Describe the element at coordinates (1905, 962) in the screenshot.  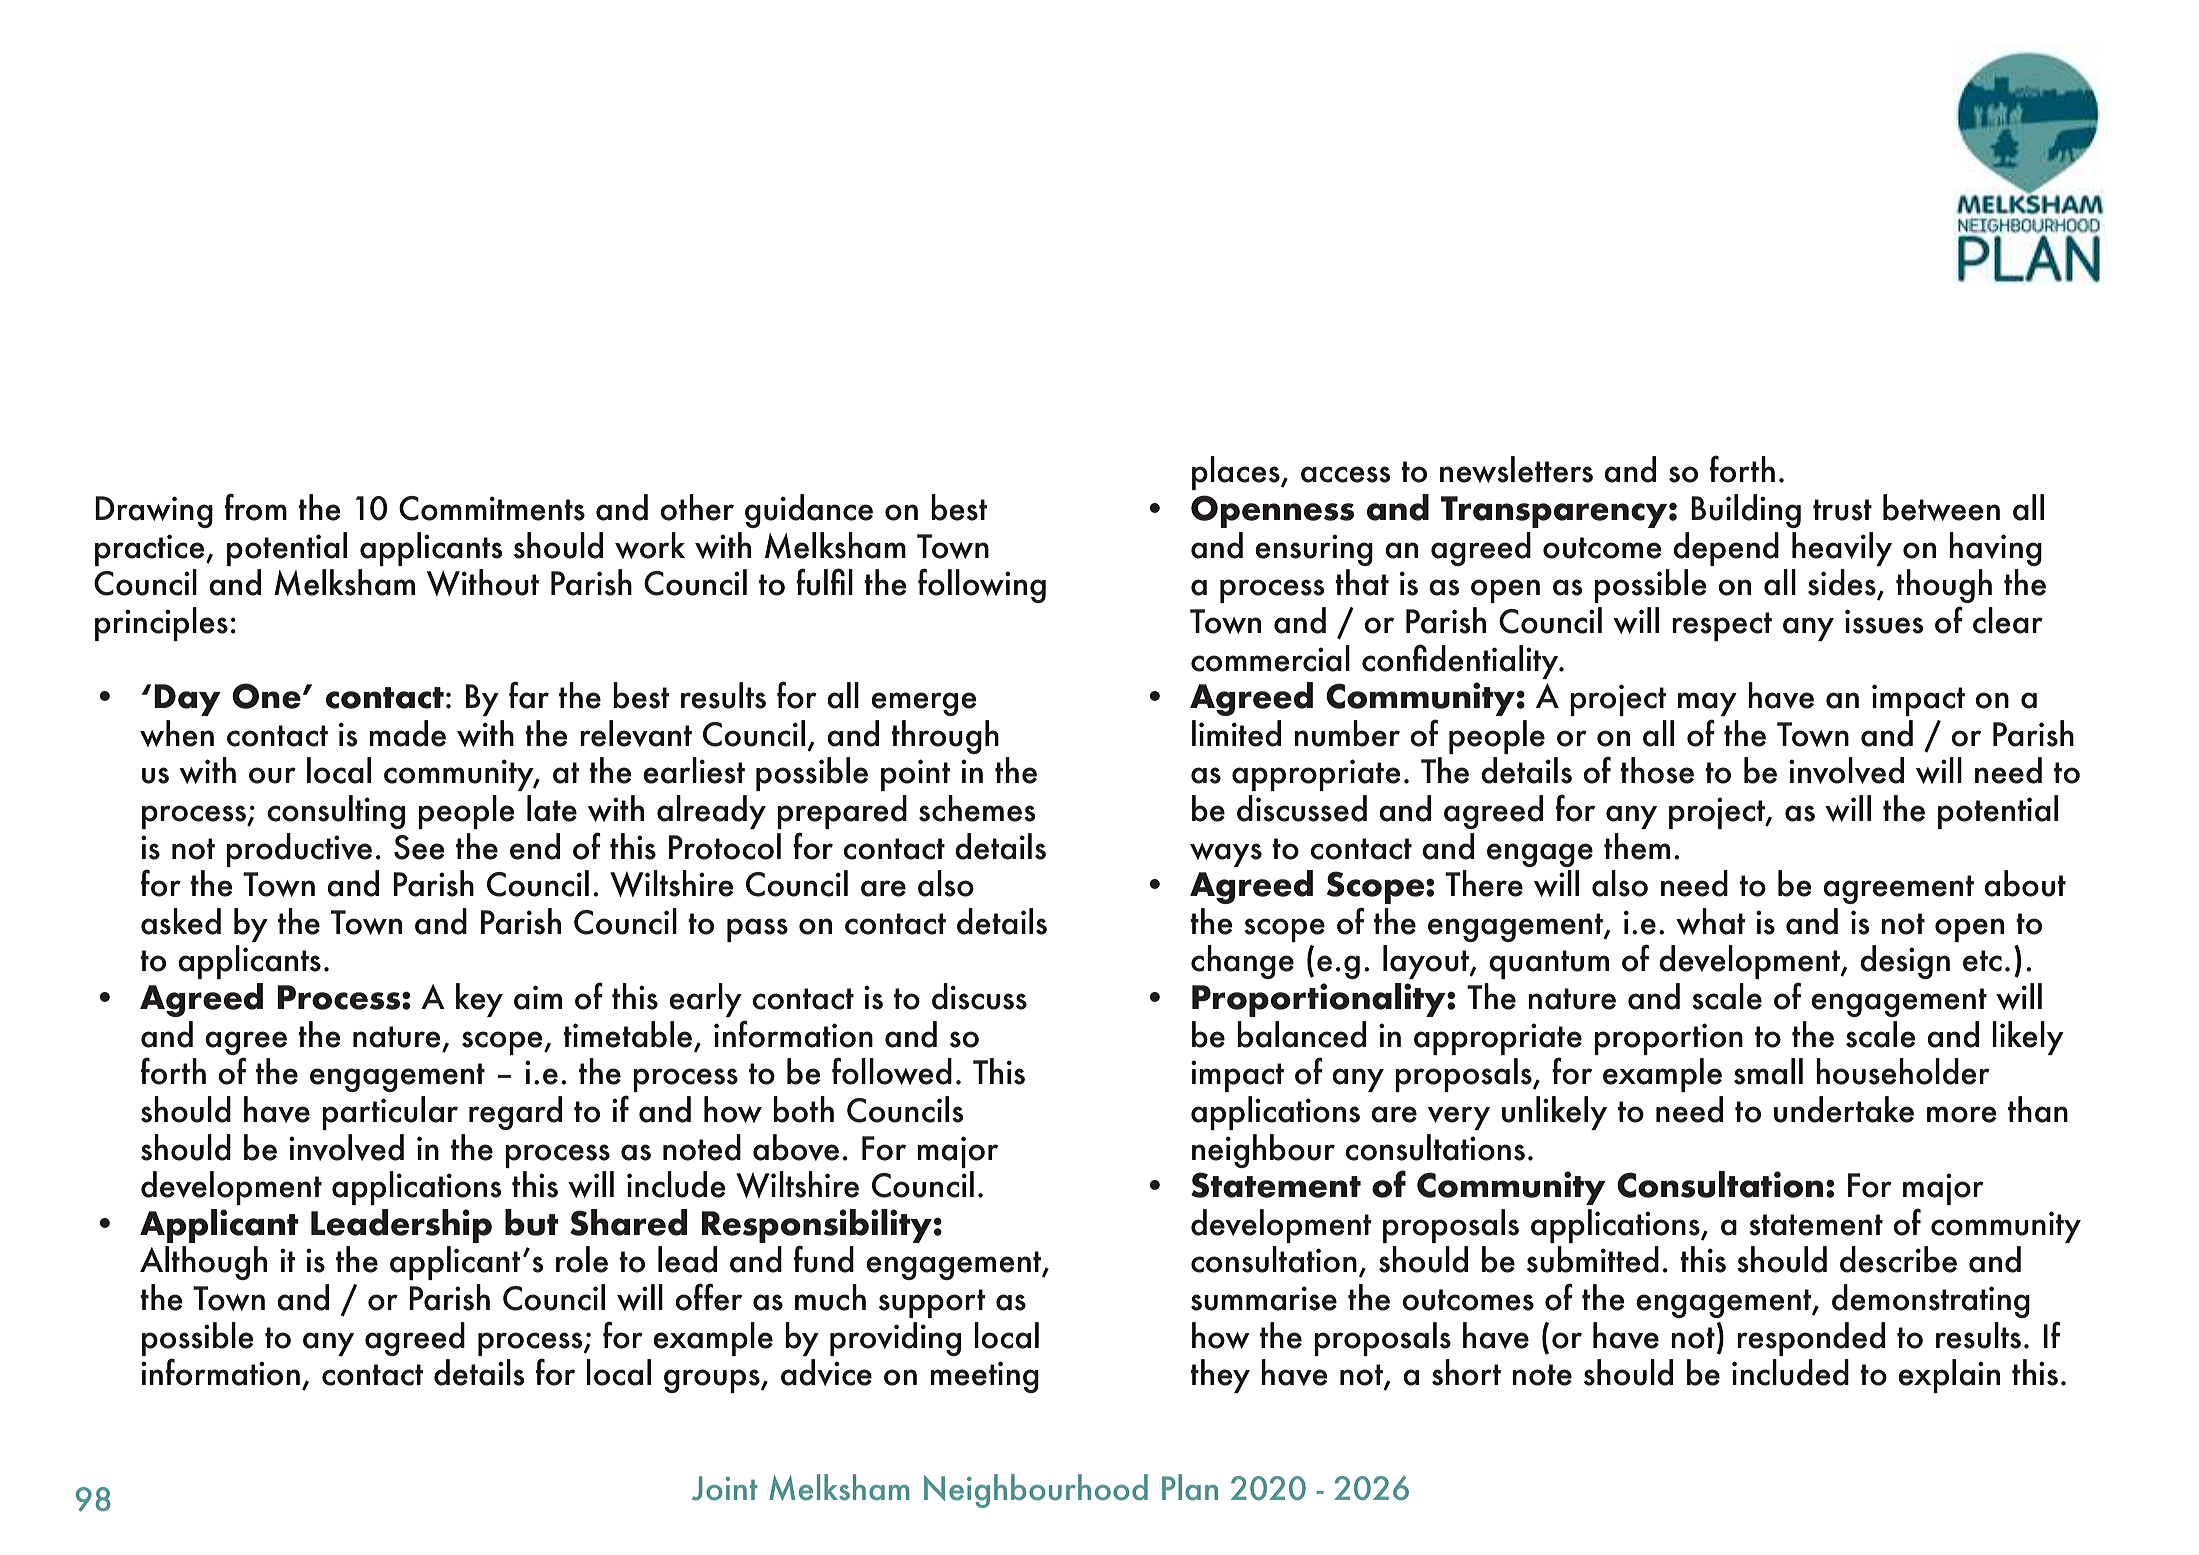
I see `design` at that location.
